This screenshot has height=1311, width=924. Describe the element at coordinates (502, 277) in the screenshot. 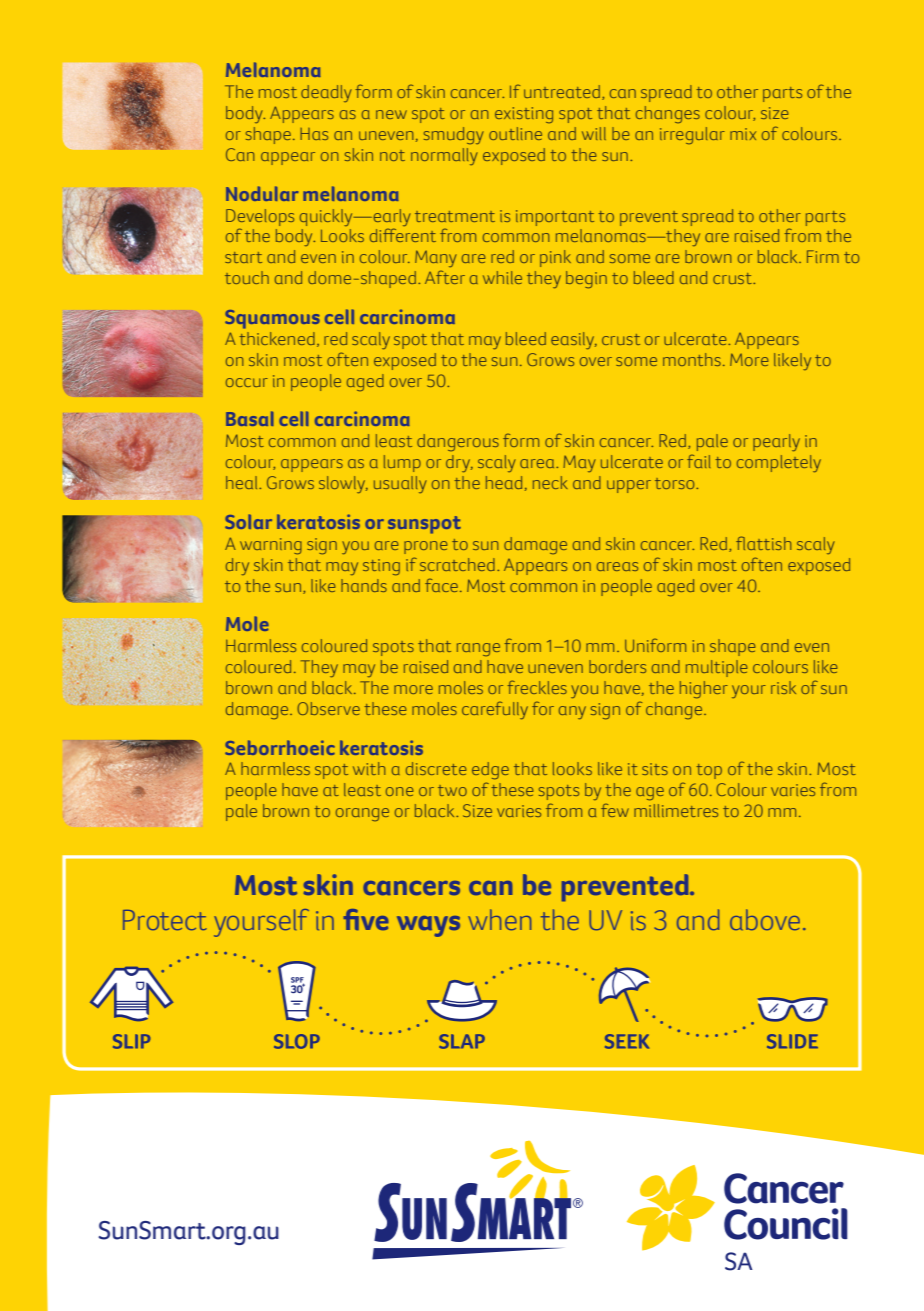

I see `while` at that location.
